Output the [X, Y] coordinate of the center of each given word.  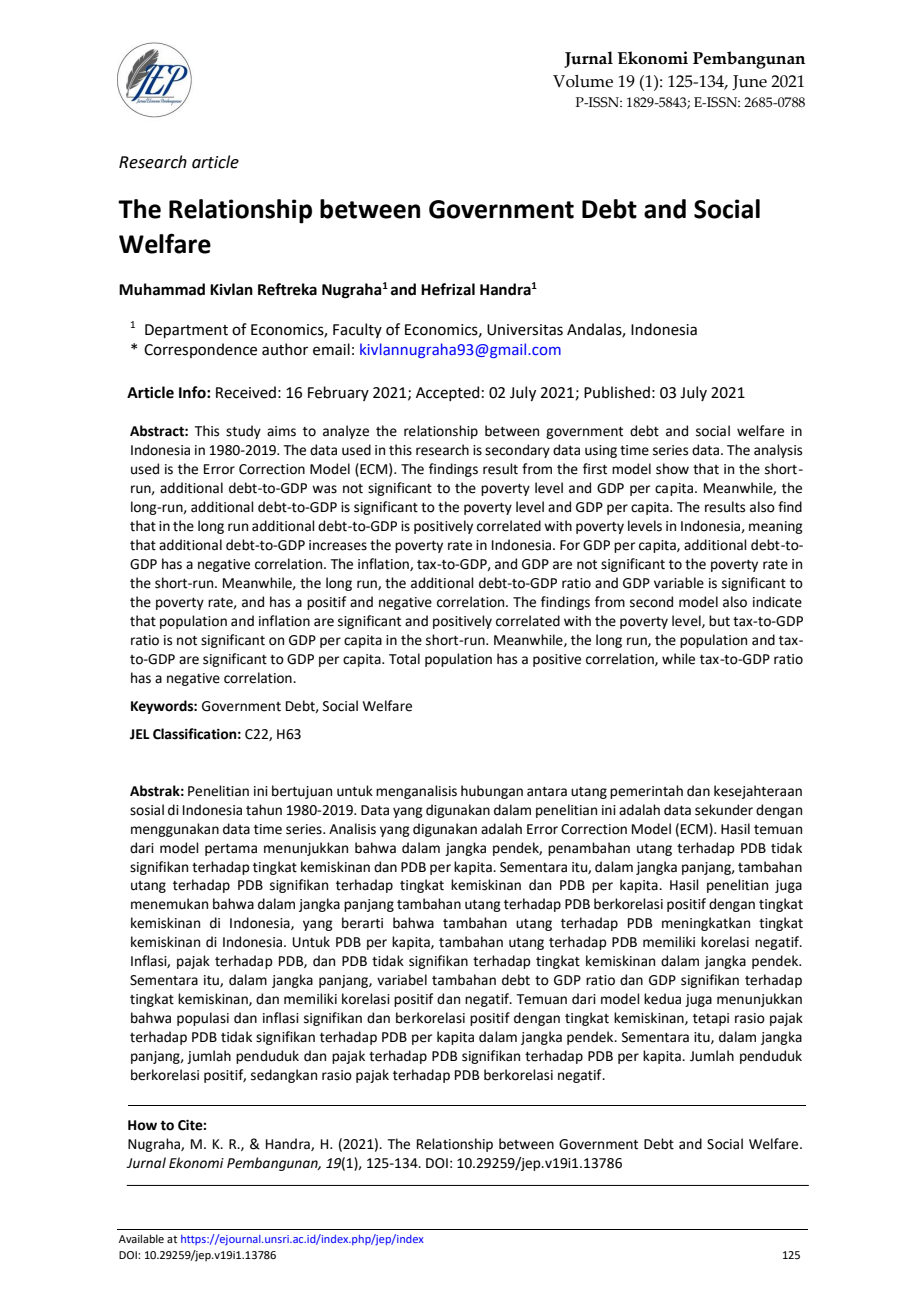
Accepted [447, 393]
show [672, 469]
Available [141, 1238]
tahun [264, 810]
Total [404, 659]
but [719, 621]
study [243, 432]
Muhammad [162, 289]
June [749, 82]
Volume [583, 81]
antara [547, 792]
